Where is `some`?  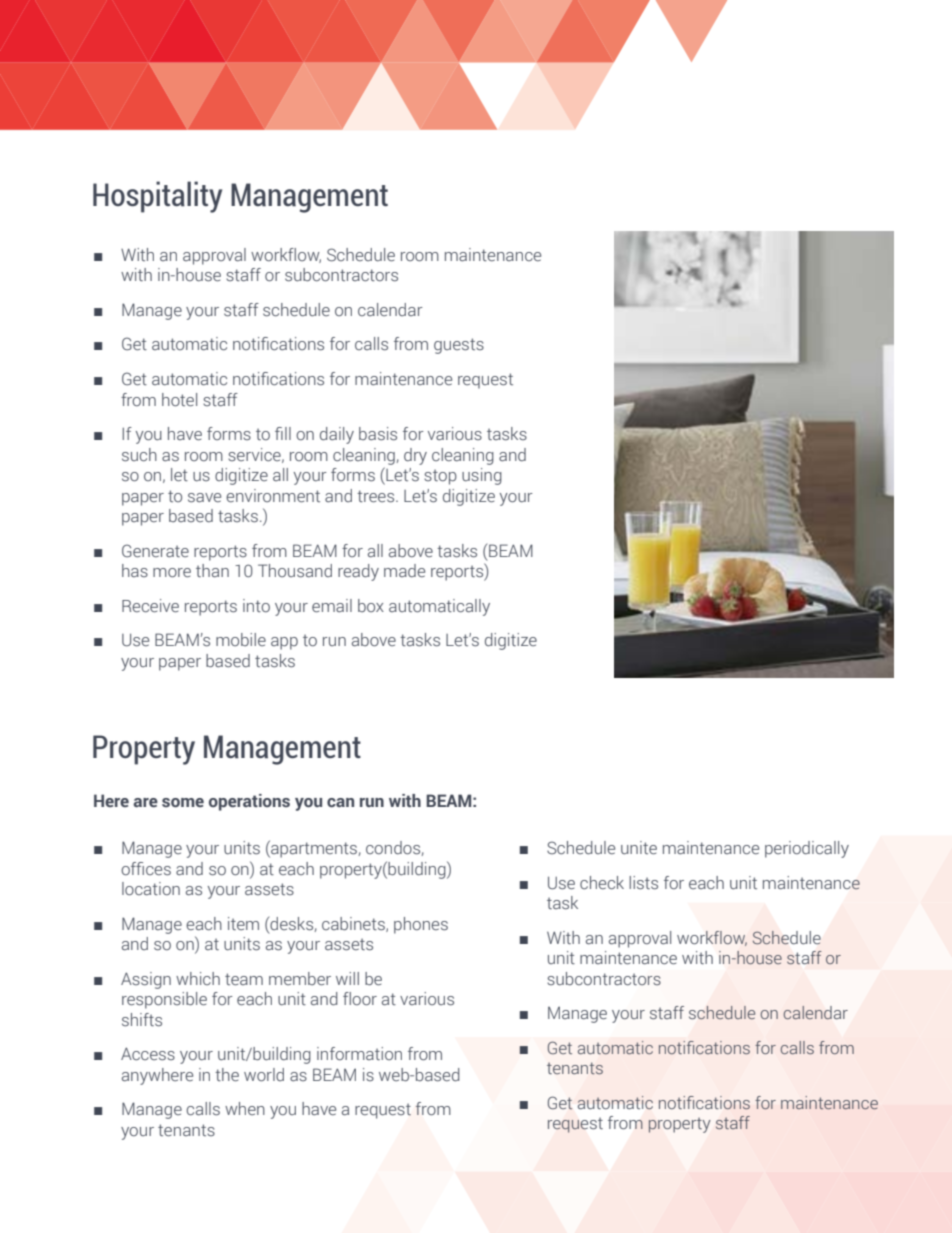 some is located at coordinates (183, 803).
